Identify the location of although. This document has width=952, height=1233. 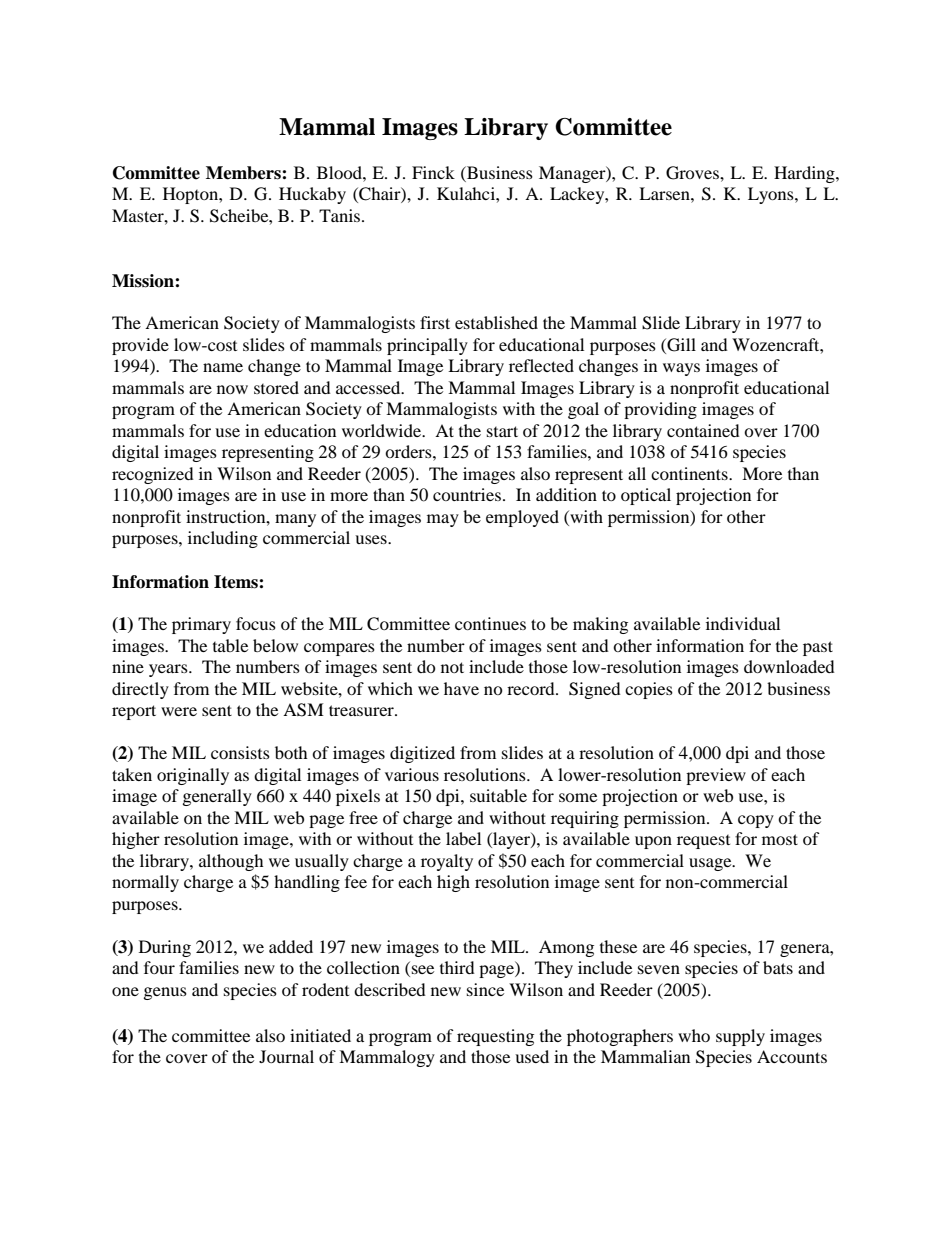
(231, 862).
